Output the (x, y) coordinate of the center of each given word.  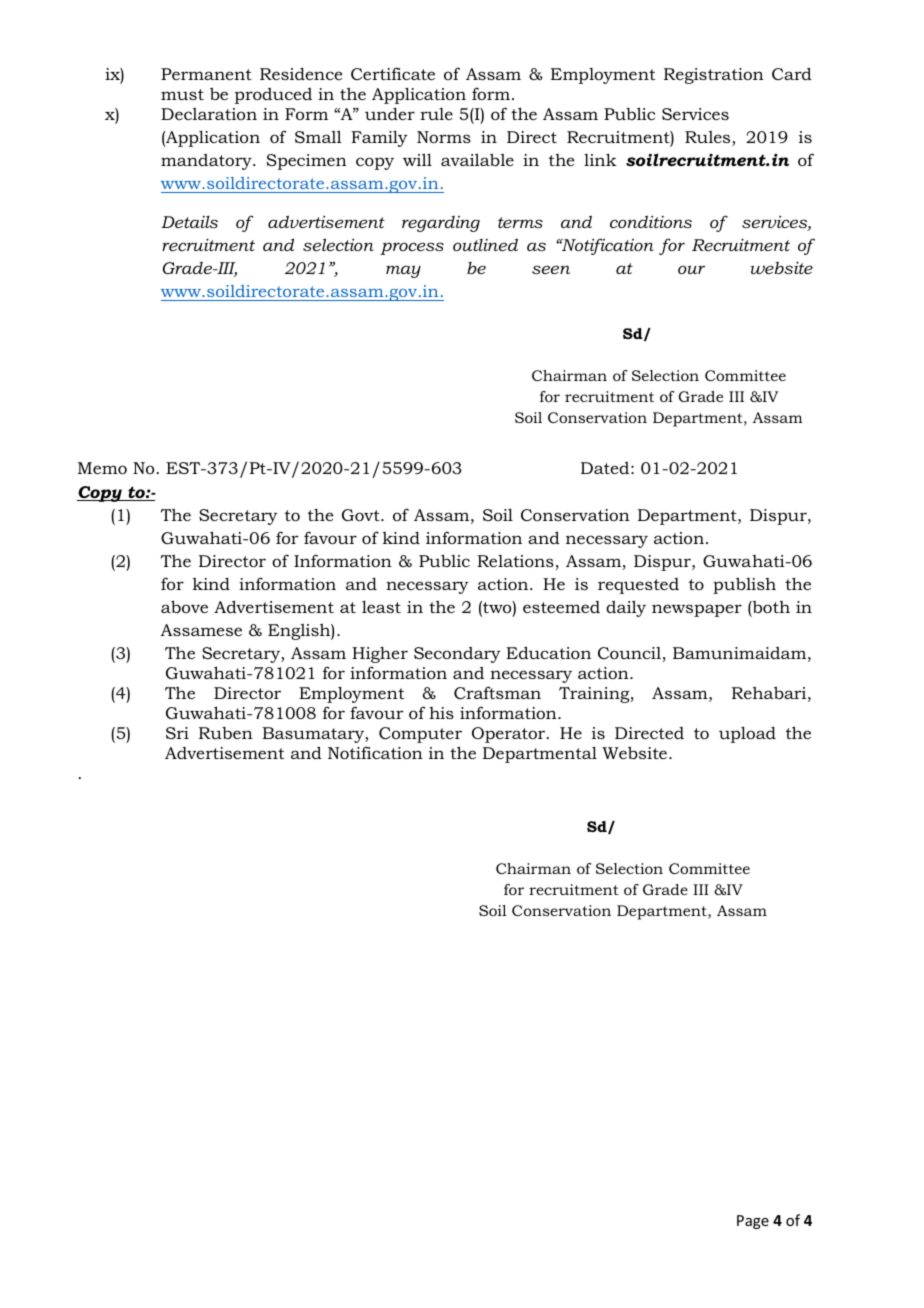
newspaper (697, 610)
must (182, 94)
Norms (444, 137)
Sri (177, 733)
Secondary (457, 655)
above (184, 606)
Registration (714, 76)
